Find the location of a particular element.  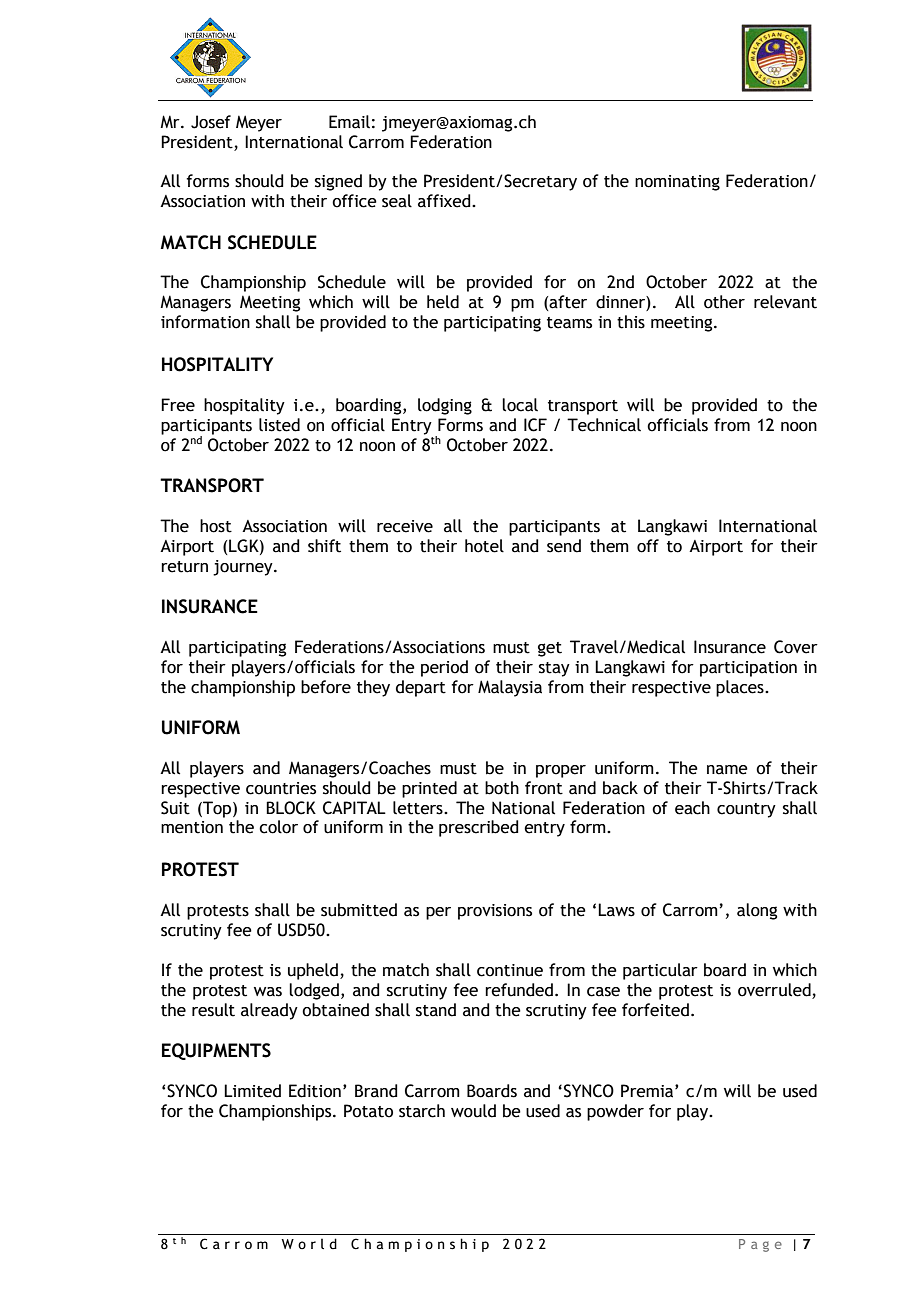

Technical is located at coordinates (604, 425).
